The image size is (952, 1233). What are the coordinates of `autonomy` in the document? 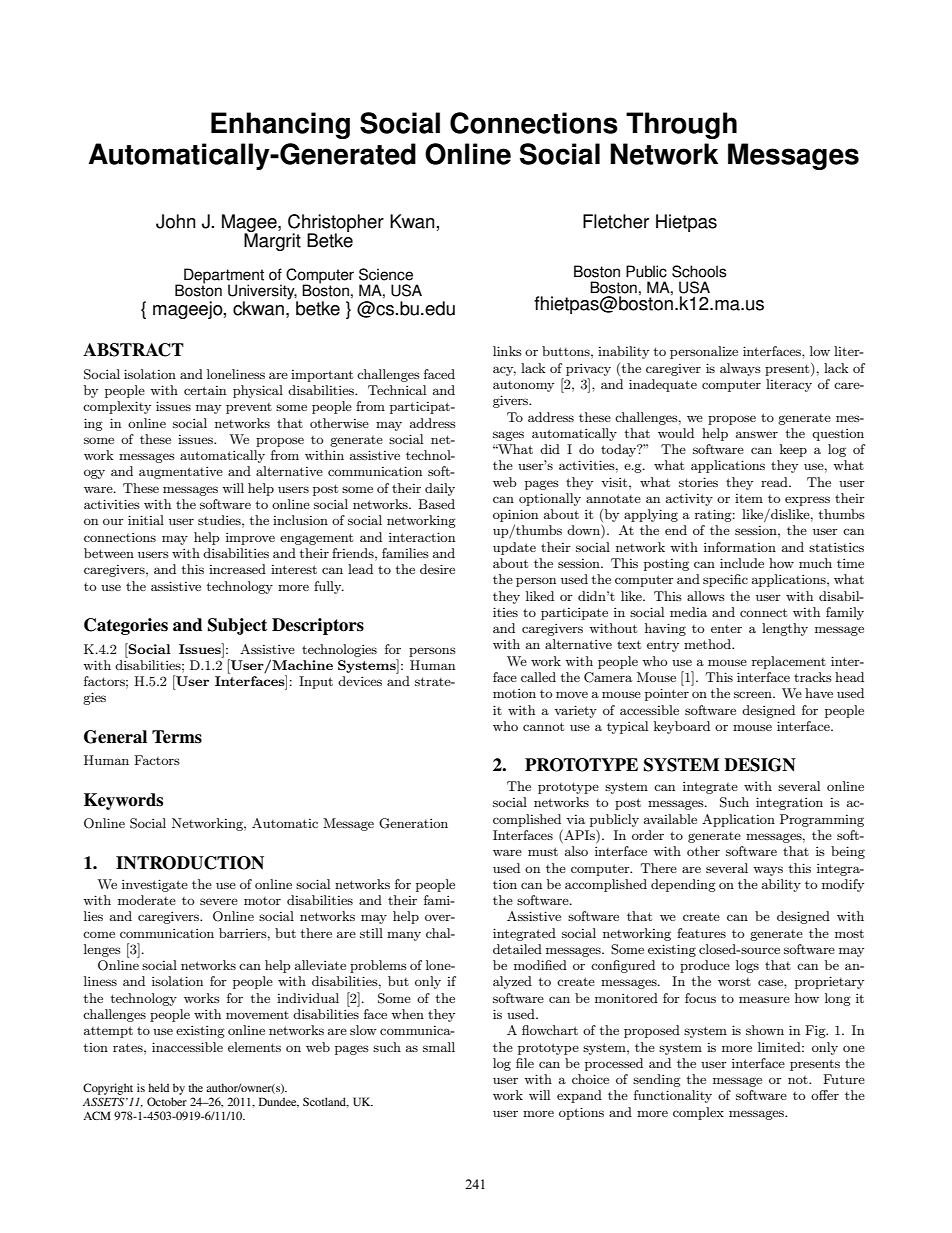 It's located at (523, 386).
